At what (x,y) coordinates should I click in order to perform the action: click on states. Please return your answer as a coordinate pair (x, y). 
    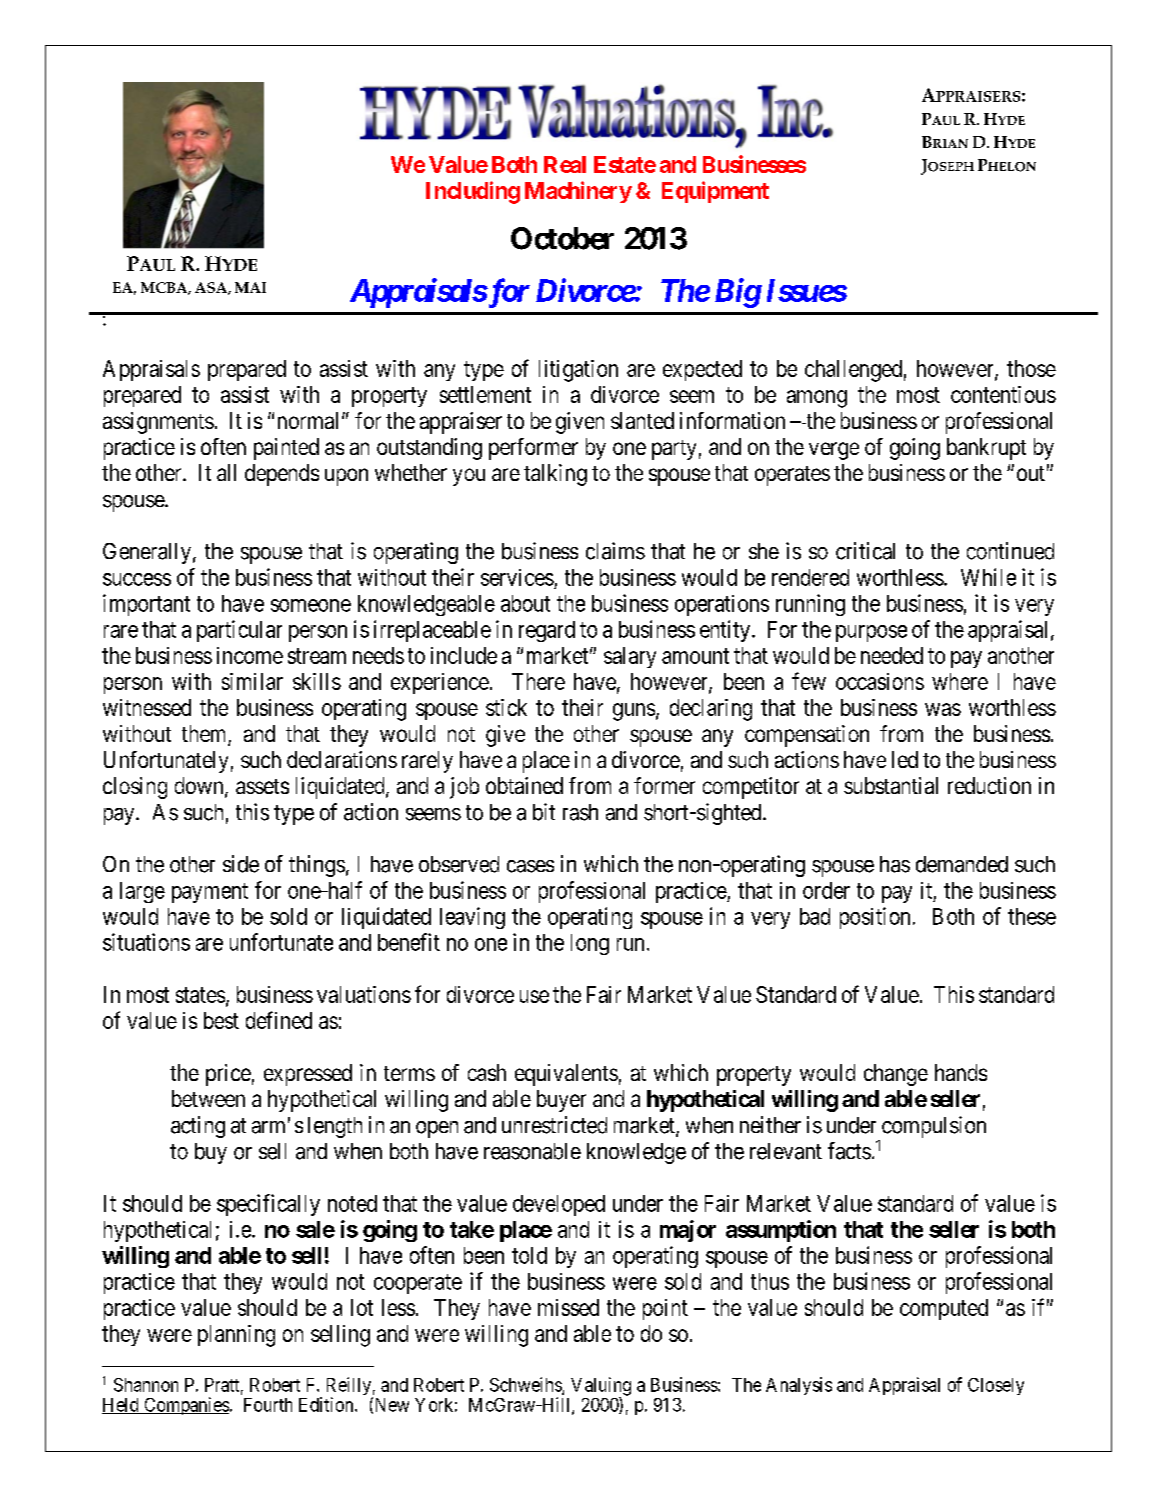
    Looking at the image, I should click on (200, 995).
